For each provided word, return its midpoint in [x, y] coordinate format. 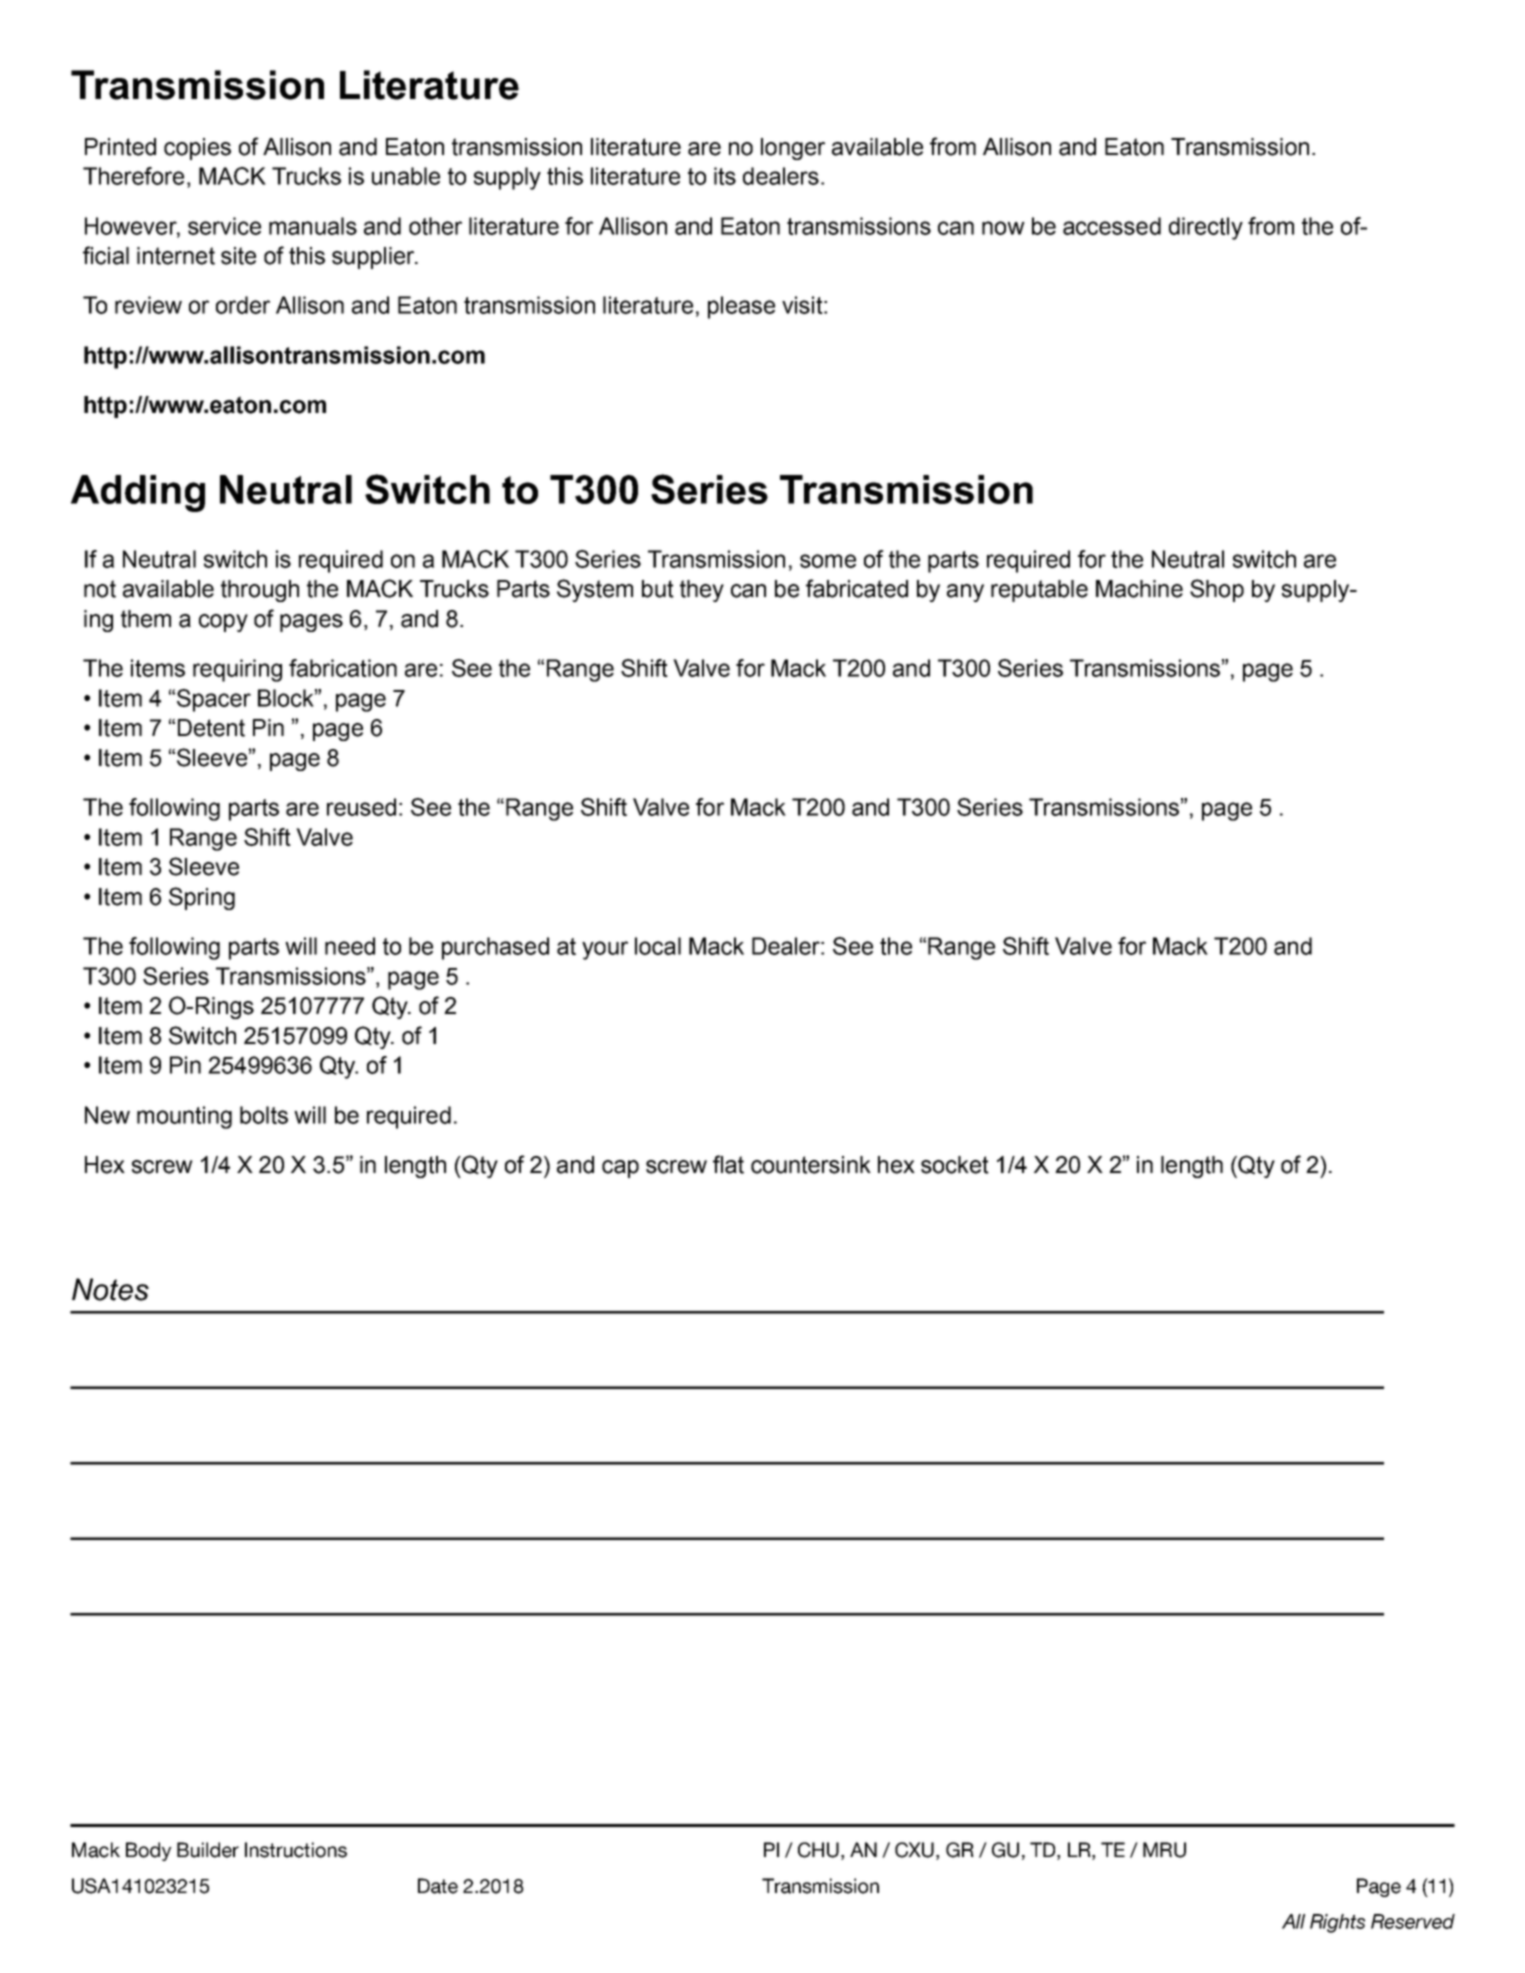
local [658, 946]
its [725, 176]
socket [955, 1165]
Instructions [296, 1850]
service [224, 226]
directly [1206, 228]
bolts [264, 1115]
